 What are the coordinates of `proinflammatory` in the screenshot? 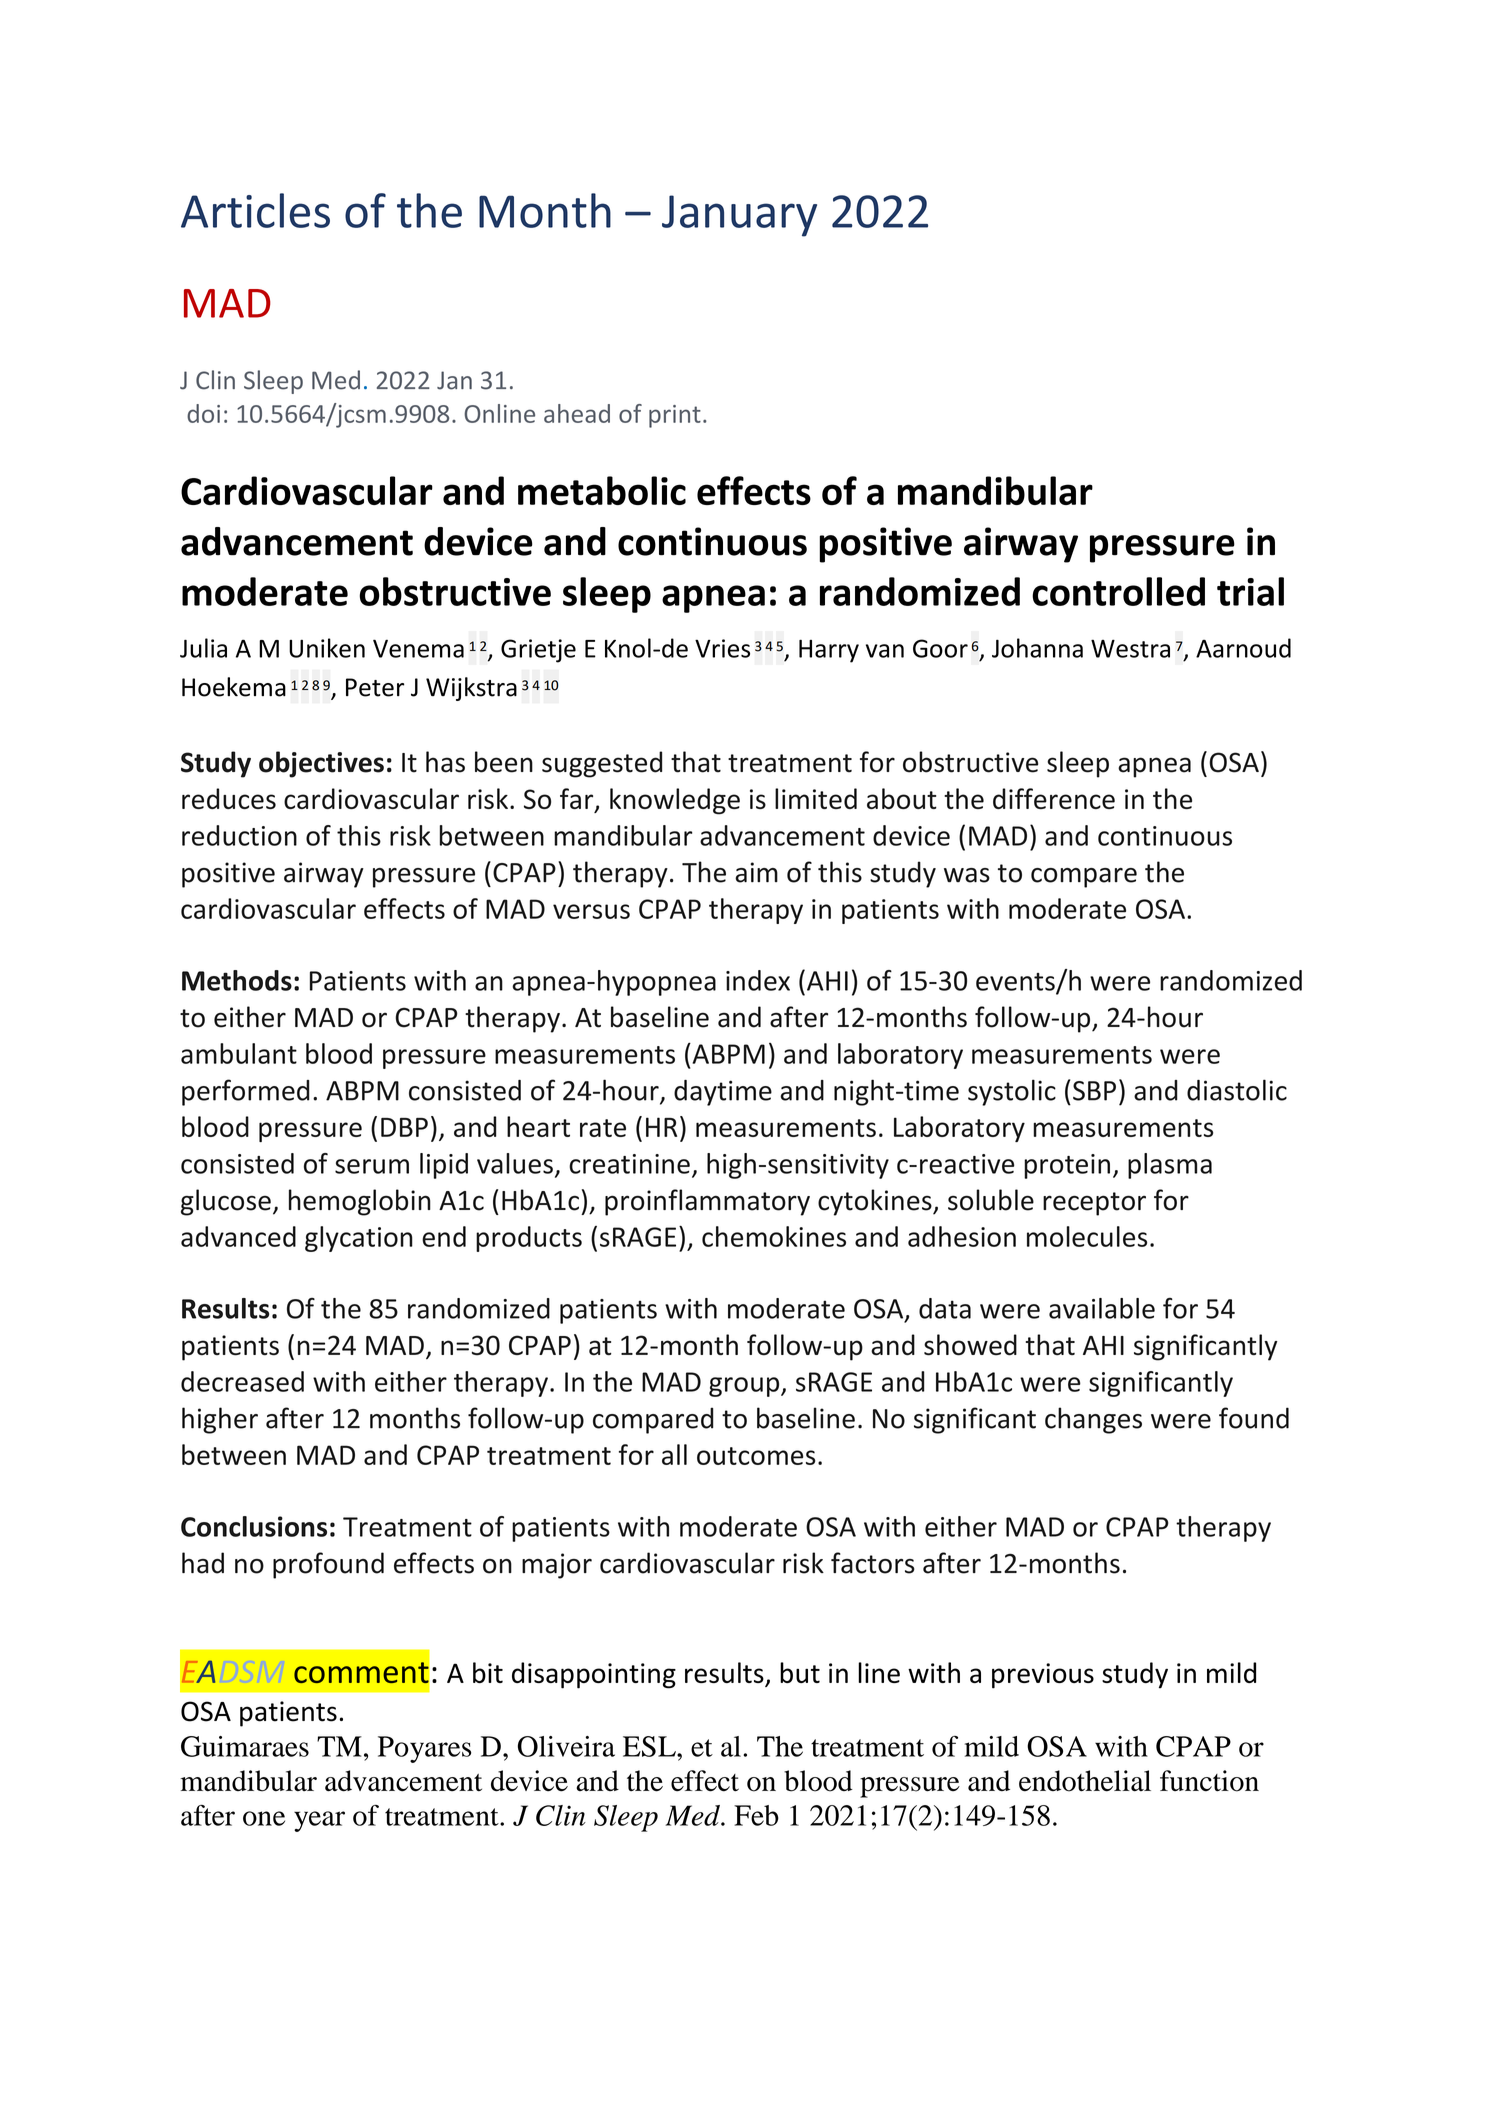 It's located at (707, 1202).
